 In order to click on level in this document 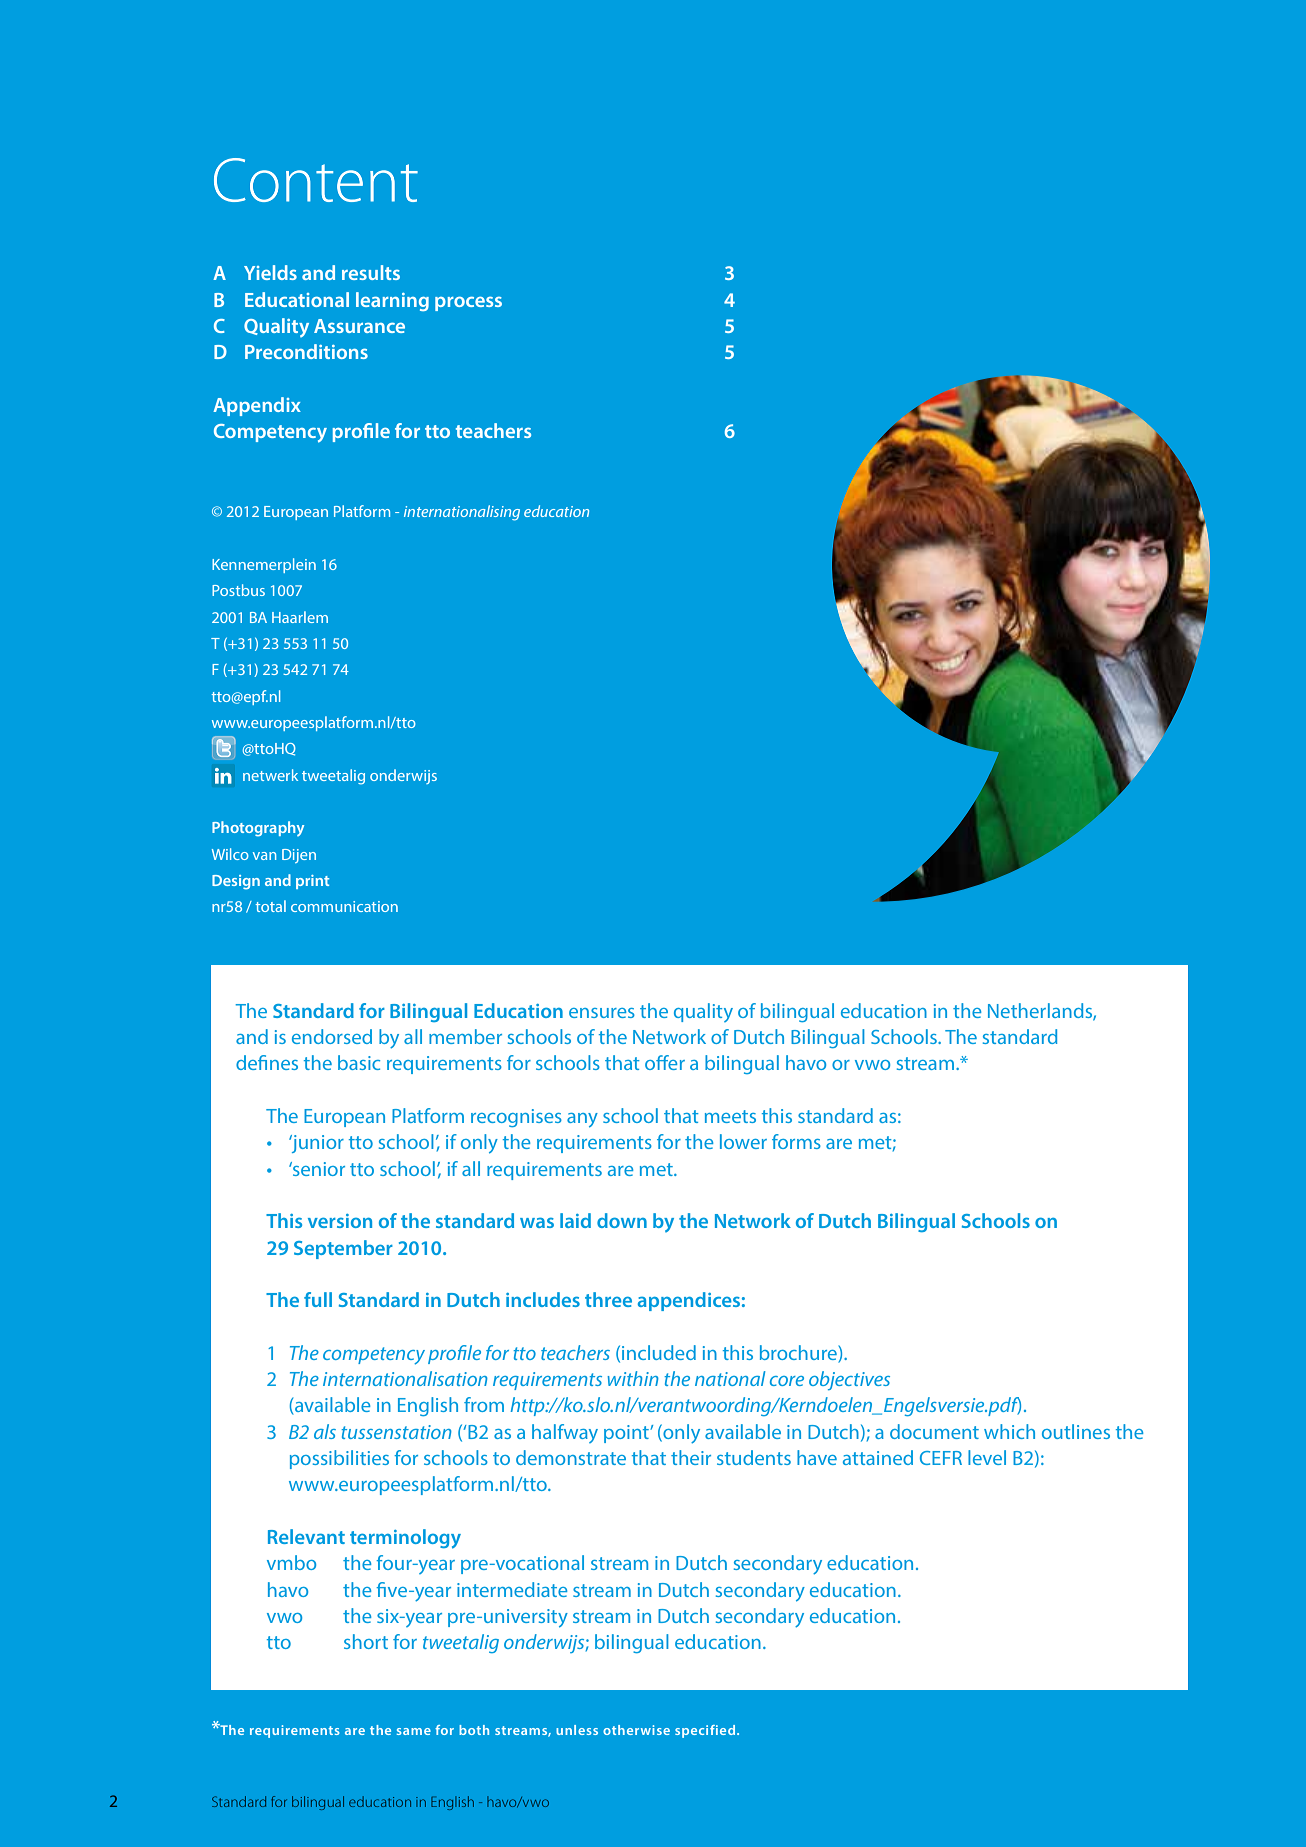, I will do `click(987, 1457)`.
